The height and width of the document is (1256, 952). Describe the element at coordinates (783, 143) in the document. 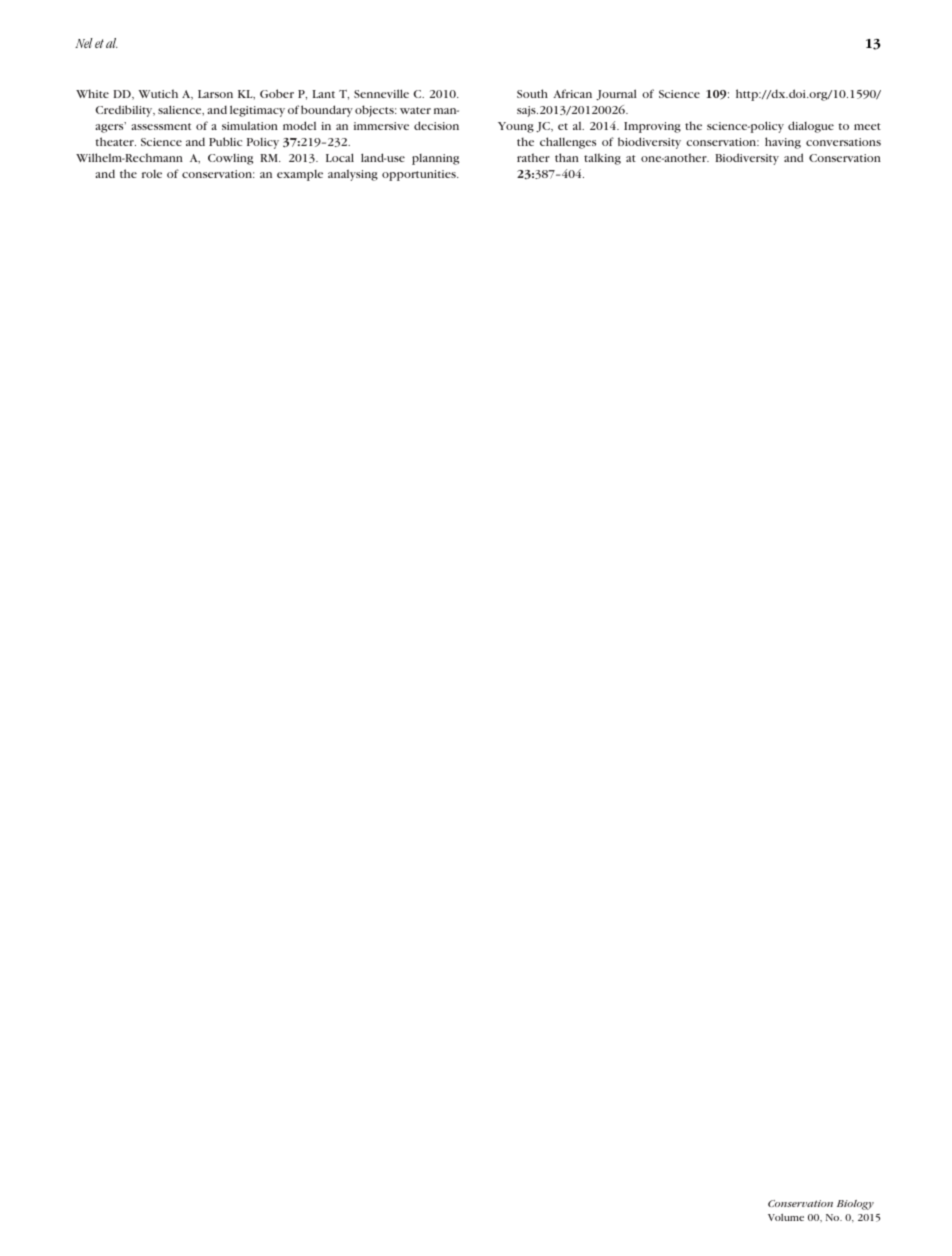

I see `having` at that location.
